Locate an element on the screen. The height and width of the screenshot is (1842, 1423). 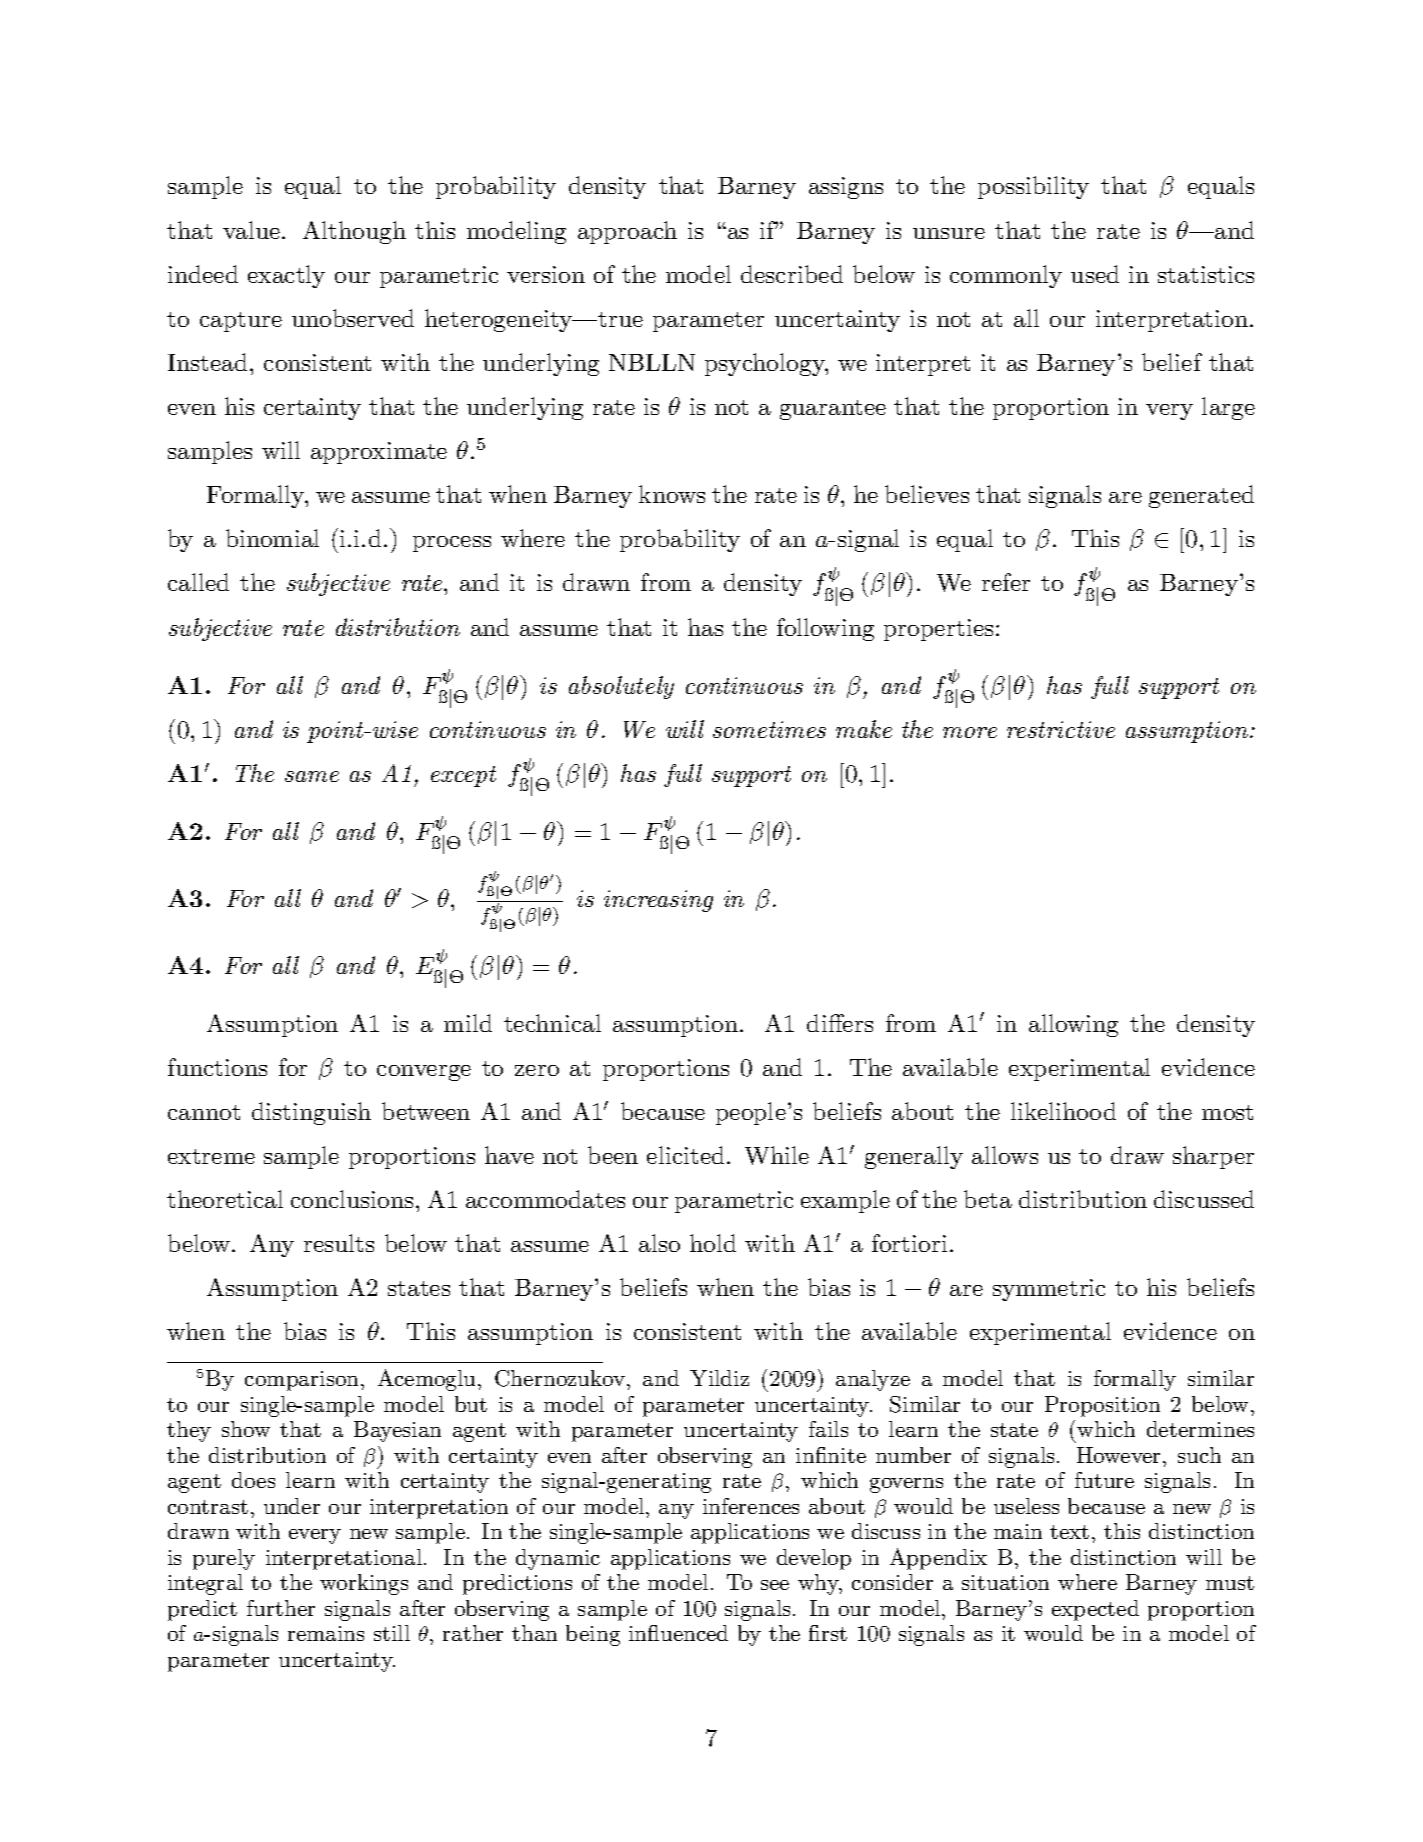
increasing is located at coordinates (658, 901).
